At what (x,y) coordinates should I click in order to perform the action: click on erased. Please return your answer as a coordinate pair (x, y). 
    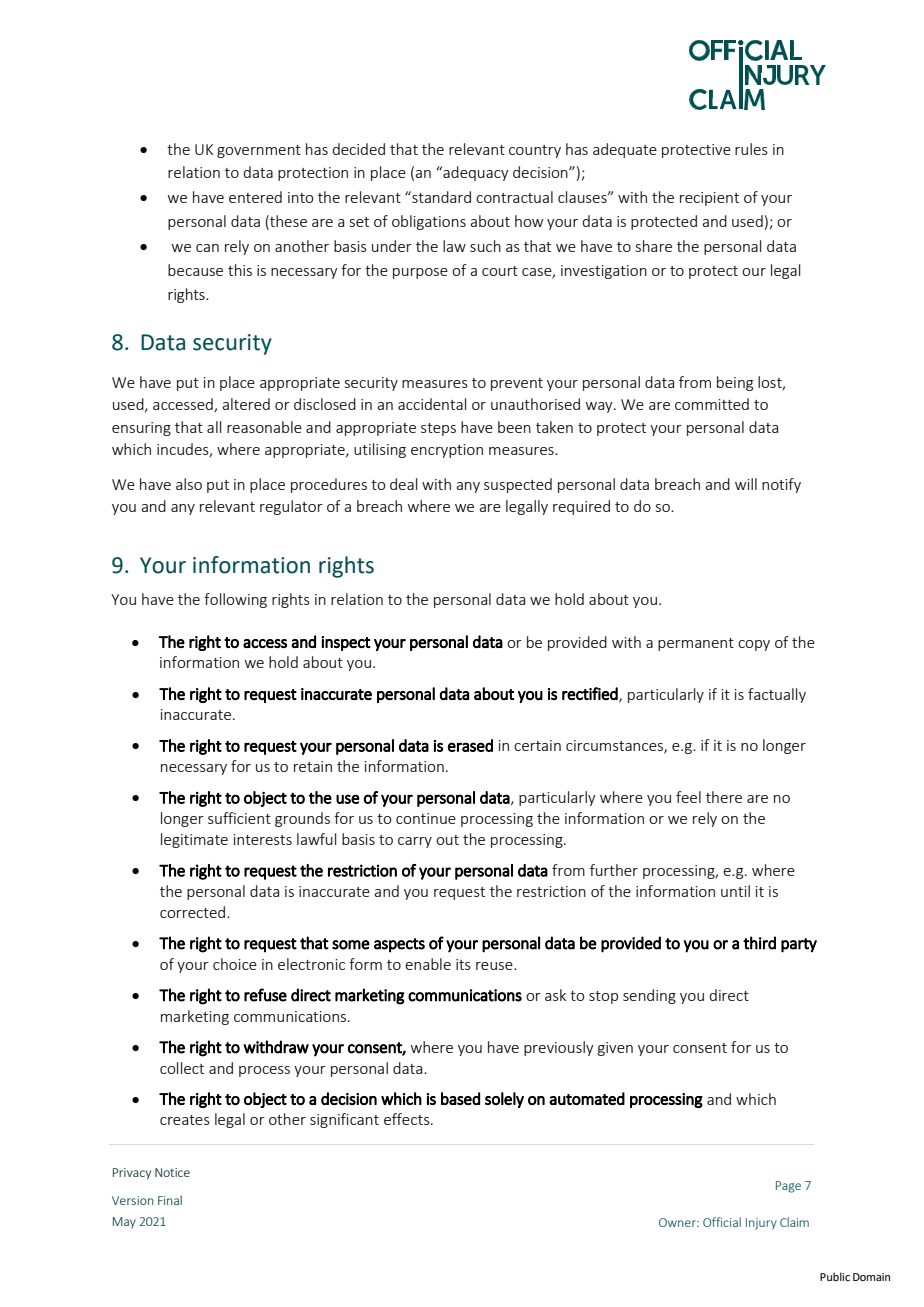
    Looking at the image, I should click on (470, 745).
